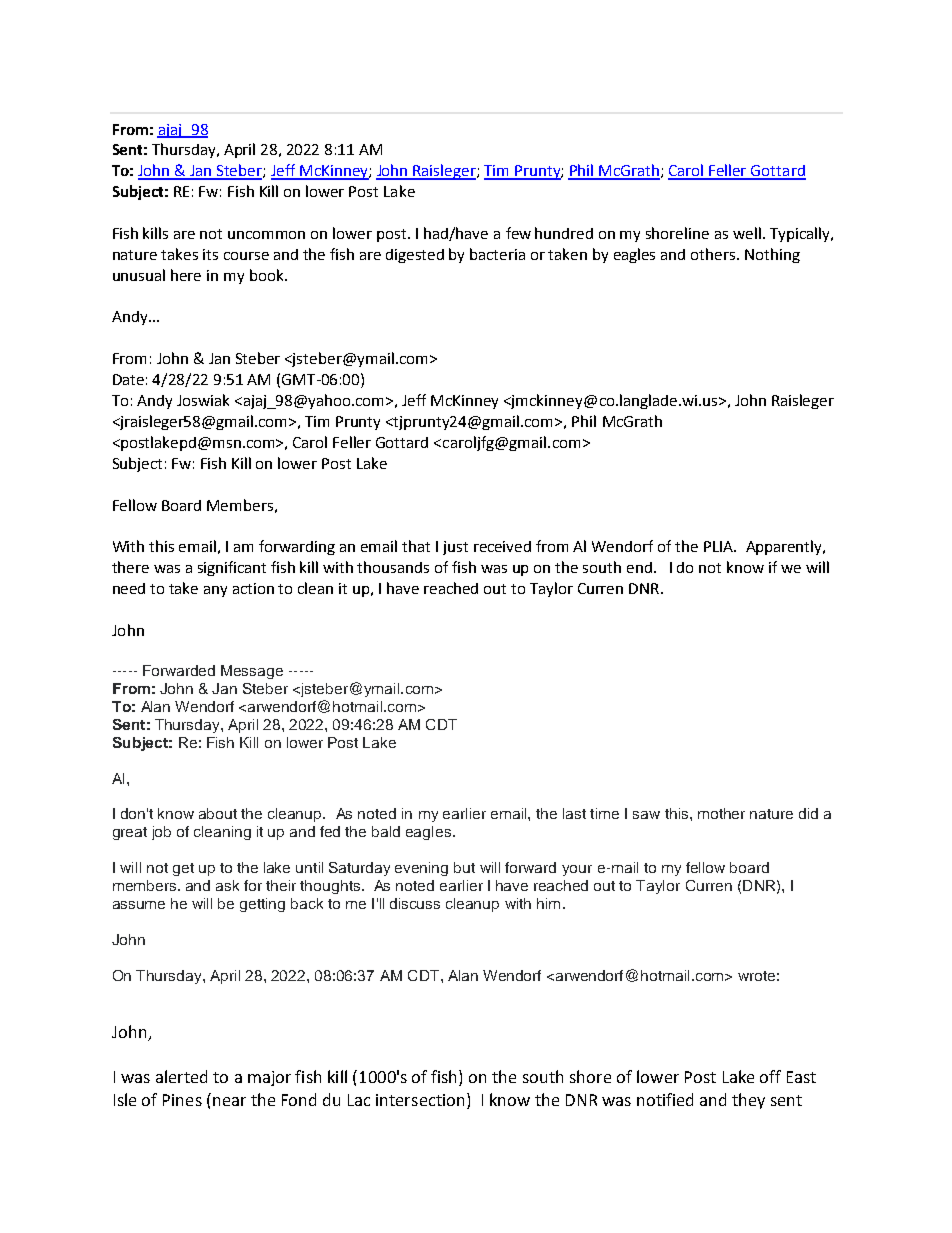 Image resolution: width=952 pixels, height=1233 pixels. What do you see at coordinates (714, 254) in the page?
I see `others` at bounding box center [714, 254].
